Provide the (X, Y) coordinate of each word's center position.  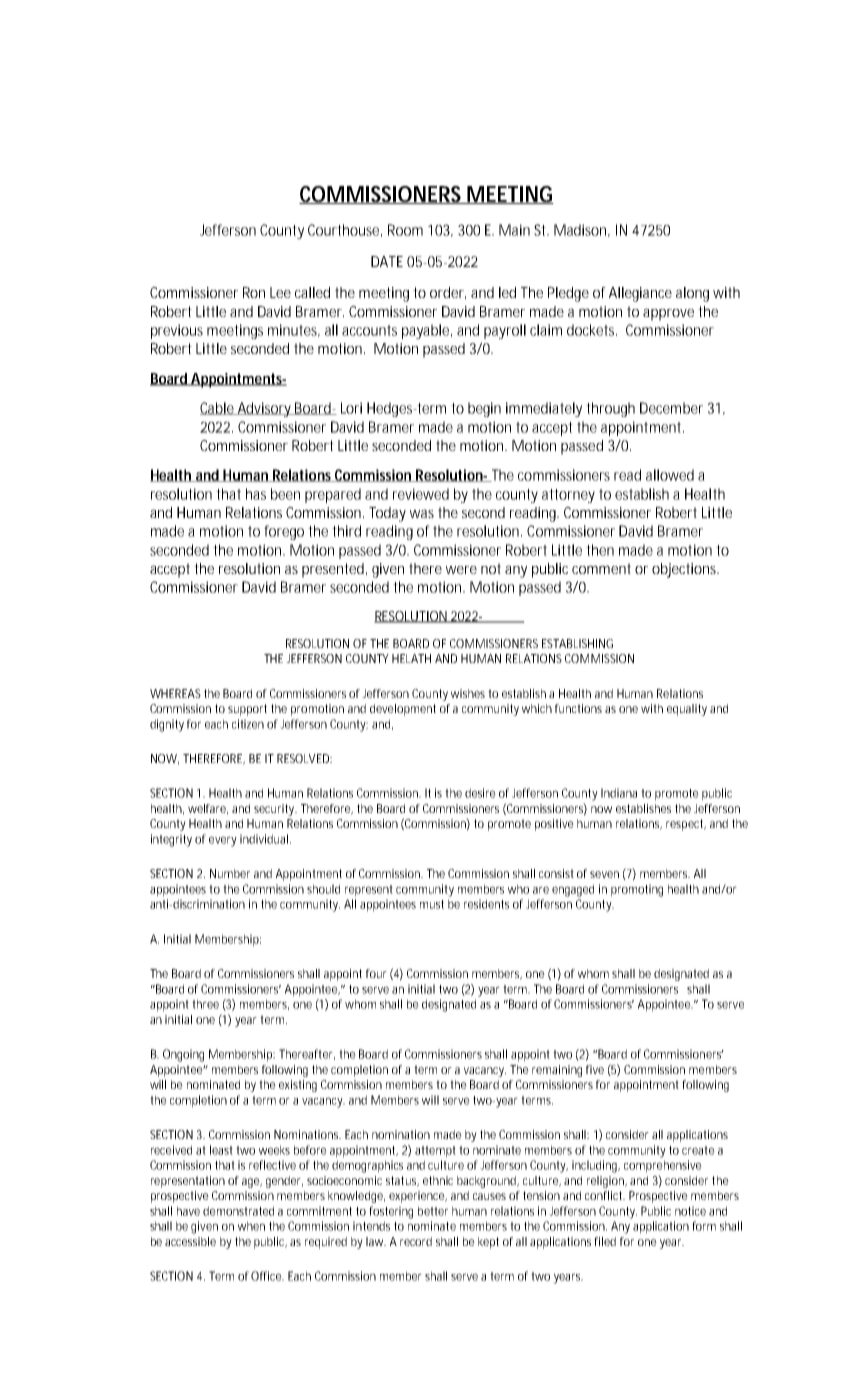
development (403, 710)
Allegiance (640, 294)
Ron (254, 292)
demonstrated (238, 1211)
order (448, 293)
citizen (248, 724)
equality (687, 710)
